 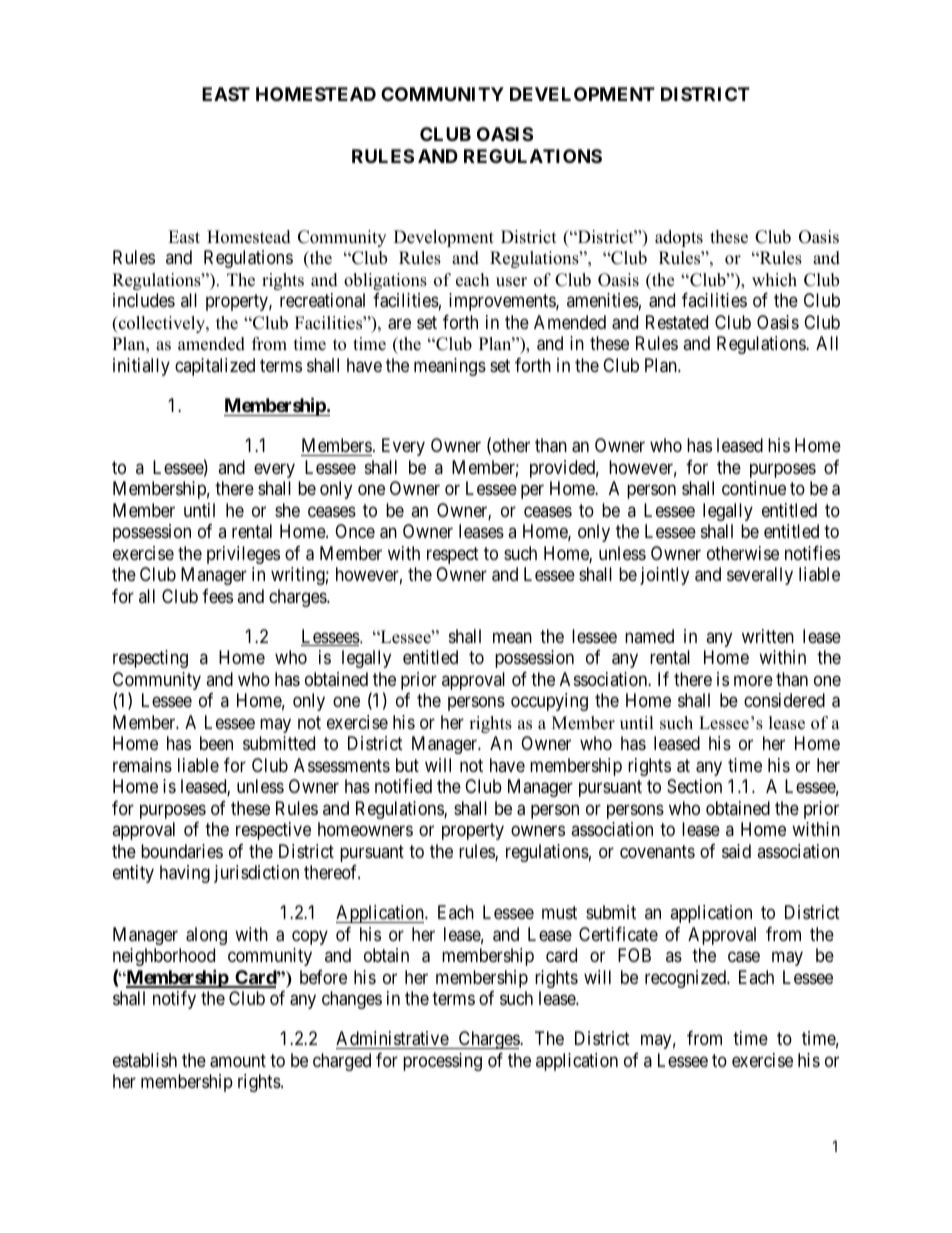 I want to click on user, so click(x=511, y=282).
